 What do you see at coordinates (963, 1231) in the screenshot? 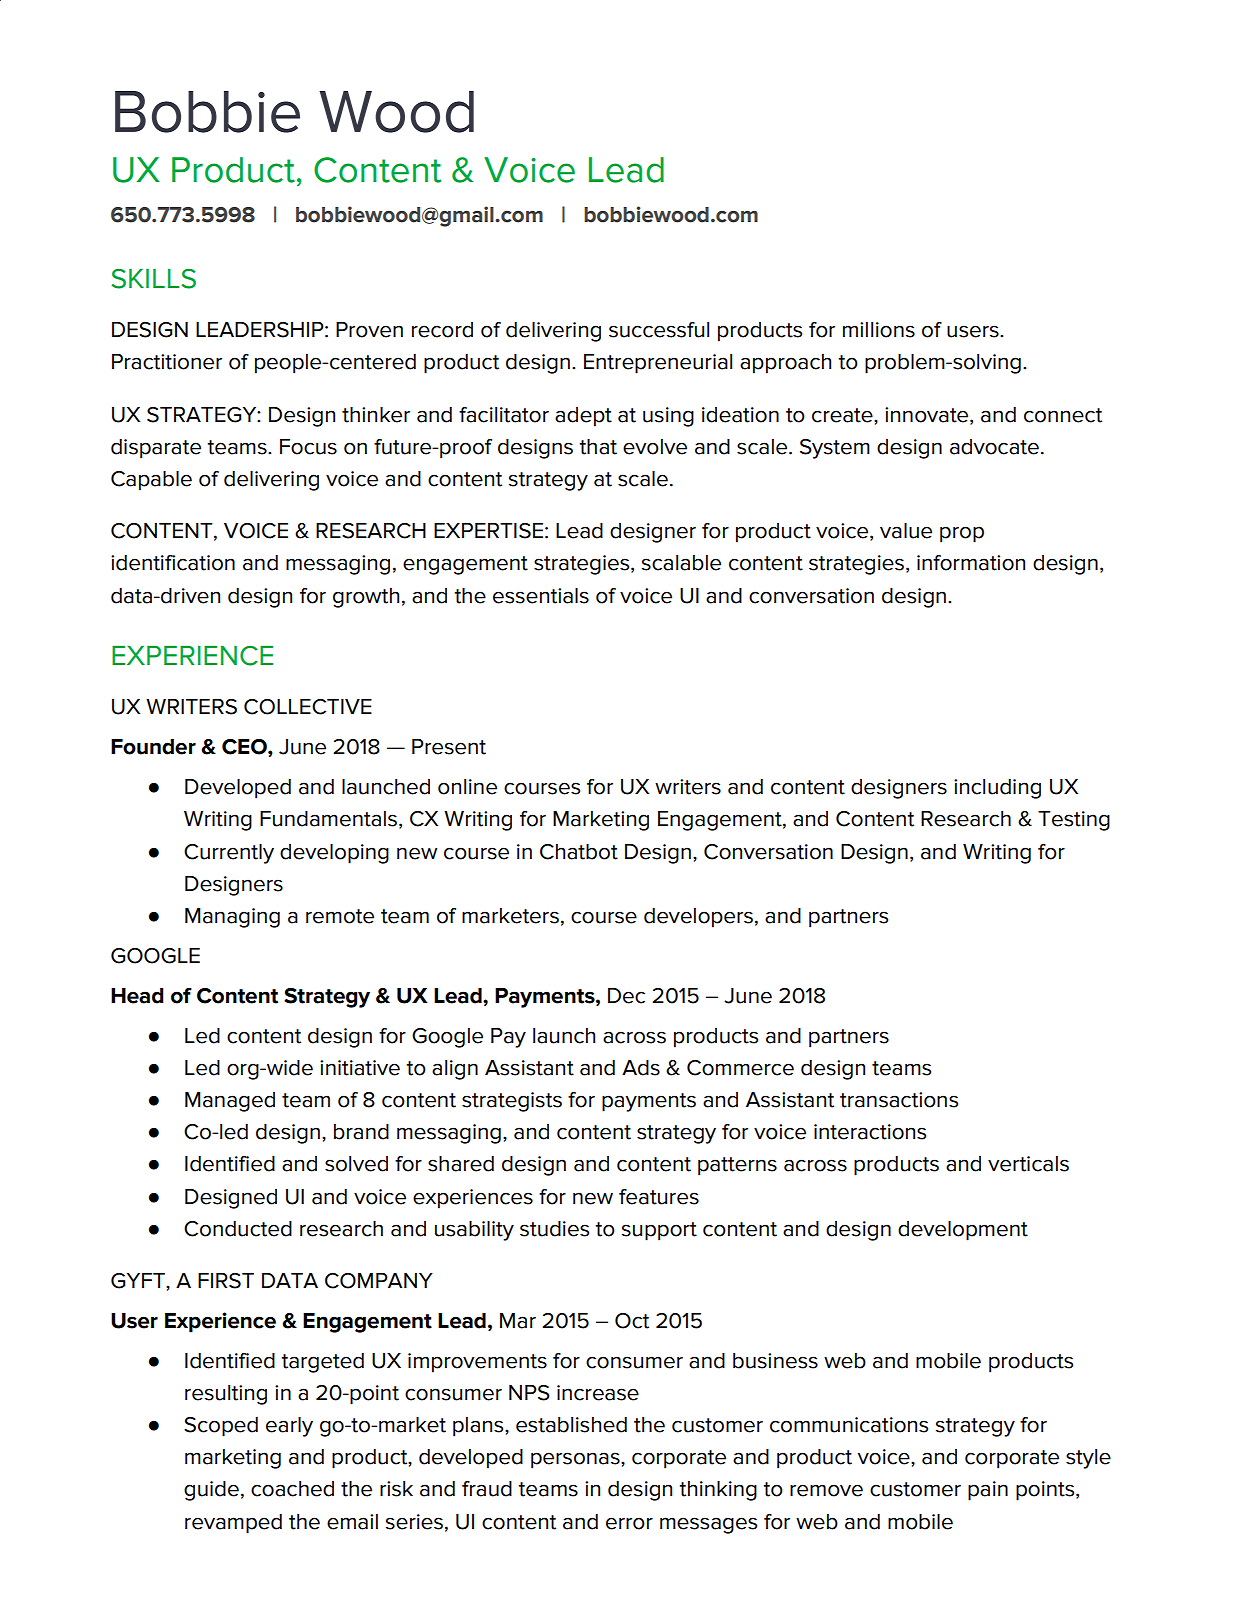
I see `development` at bounding box center [963, 1231].
